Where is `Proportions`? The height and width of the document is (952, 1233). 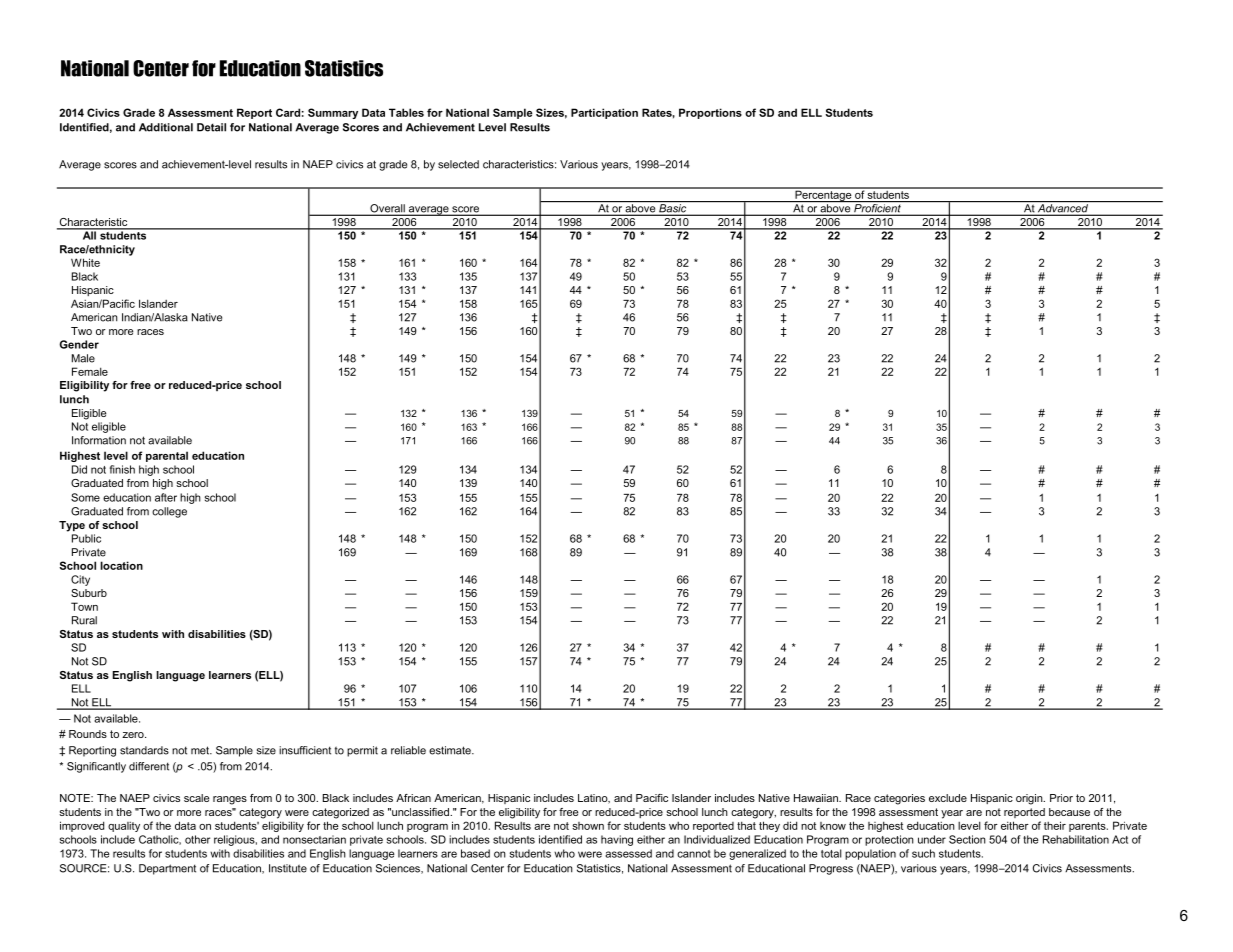 Proportions is located at coordinates (710, 113).
